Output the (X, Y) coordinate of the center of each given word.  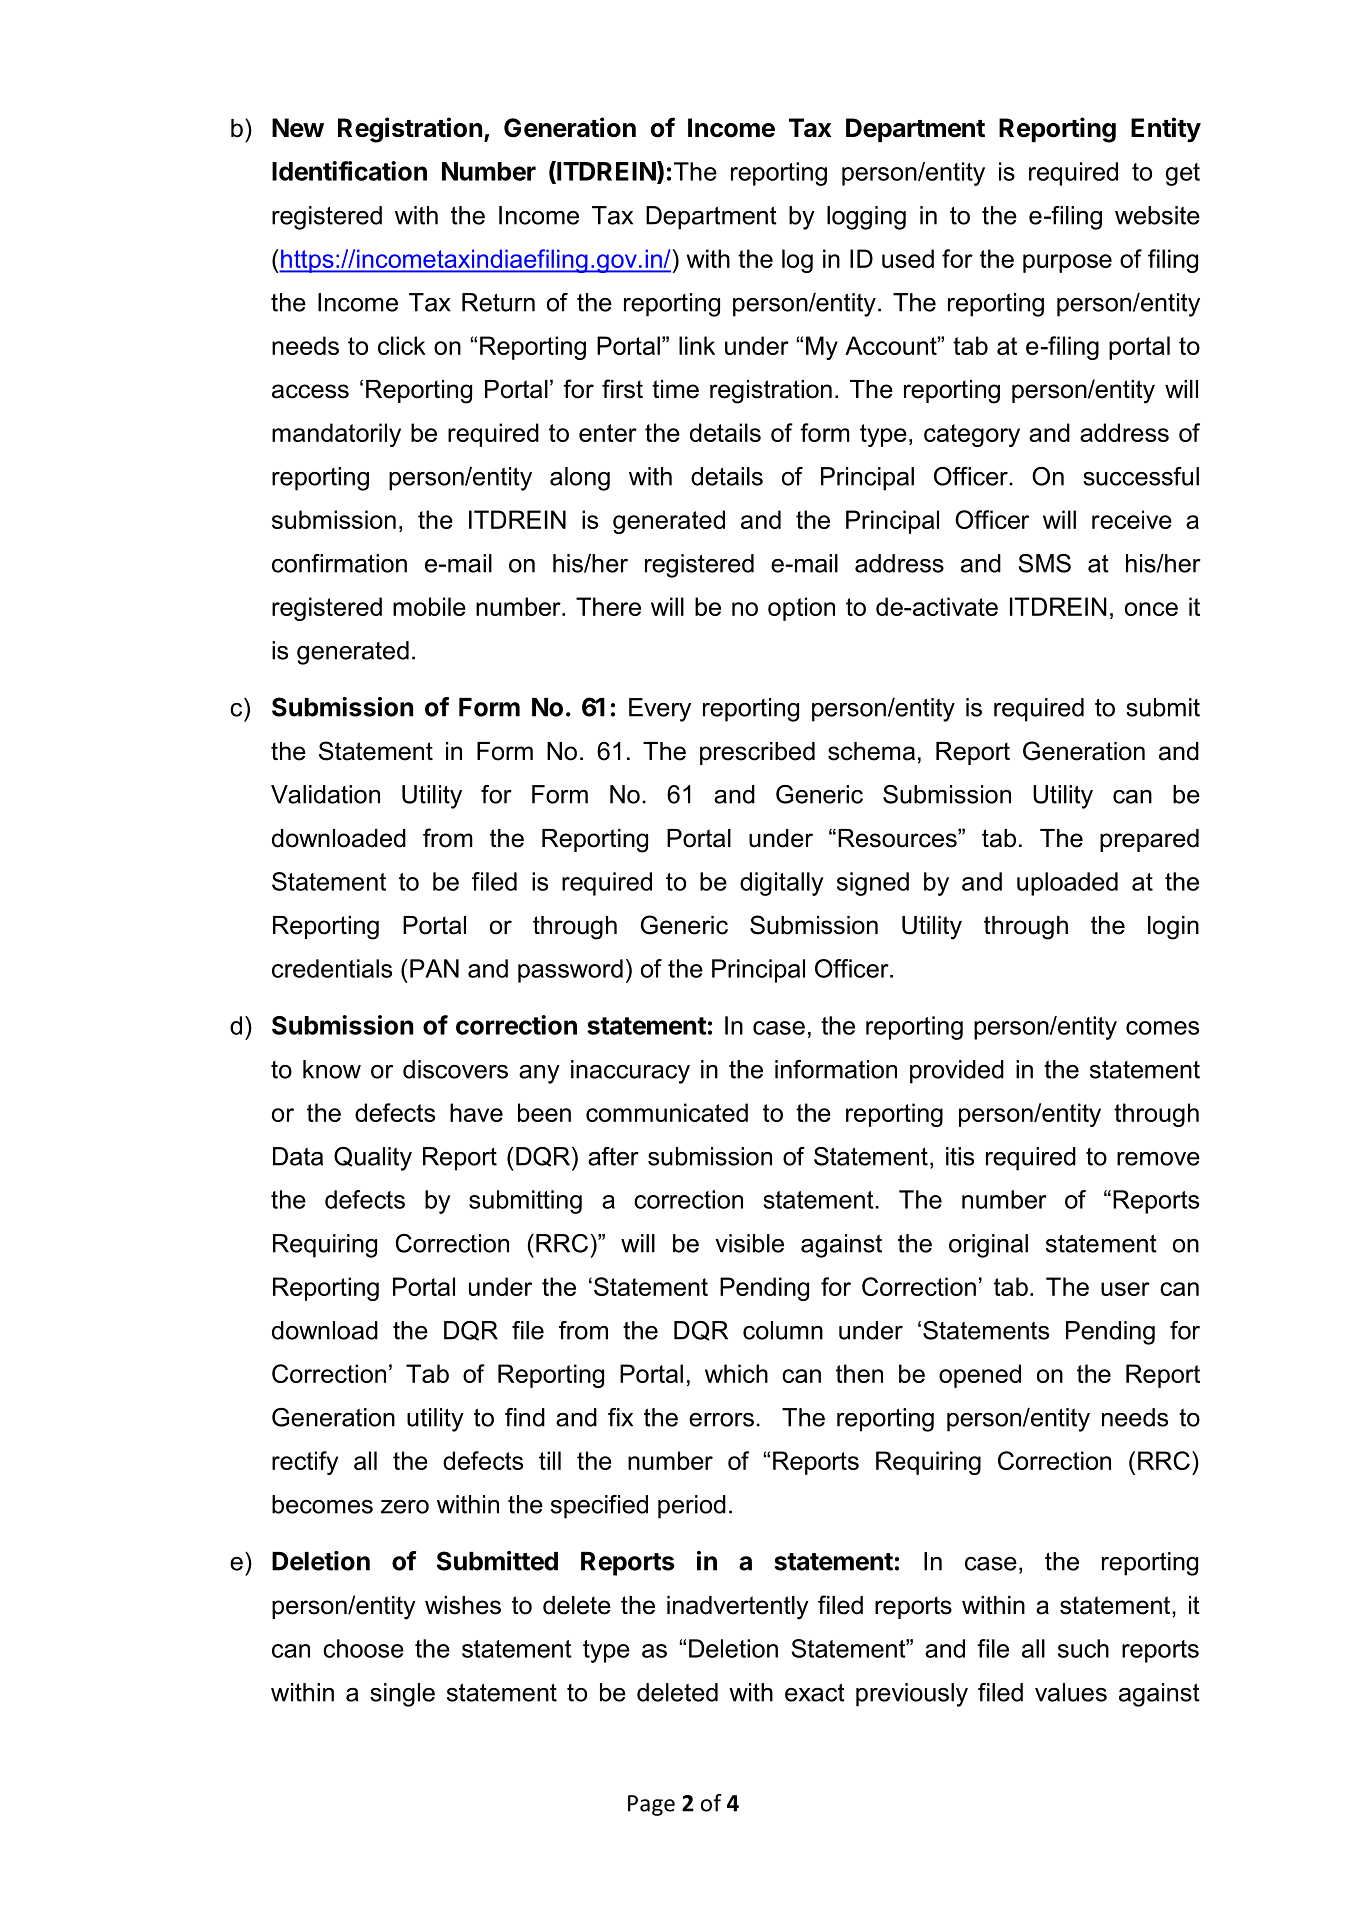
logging (866, 218)
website (1157, 215)
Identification (349, 171)
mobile (429, 606)
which (736, 1373)
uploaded (1067, 884)
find (525, 1417)
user (1125, 1289)
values (1071, 1692)
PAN (434, 968)
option (801, 609)
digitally (782, 884)
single (402, 1695)
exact (815, 1693)
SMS (1044, 563)
